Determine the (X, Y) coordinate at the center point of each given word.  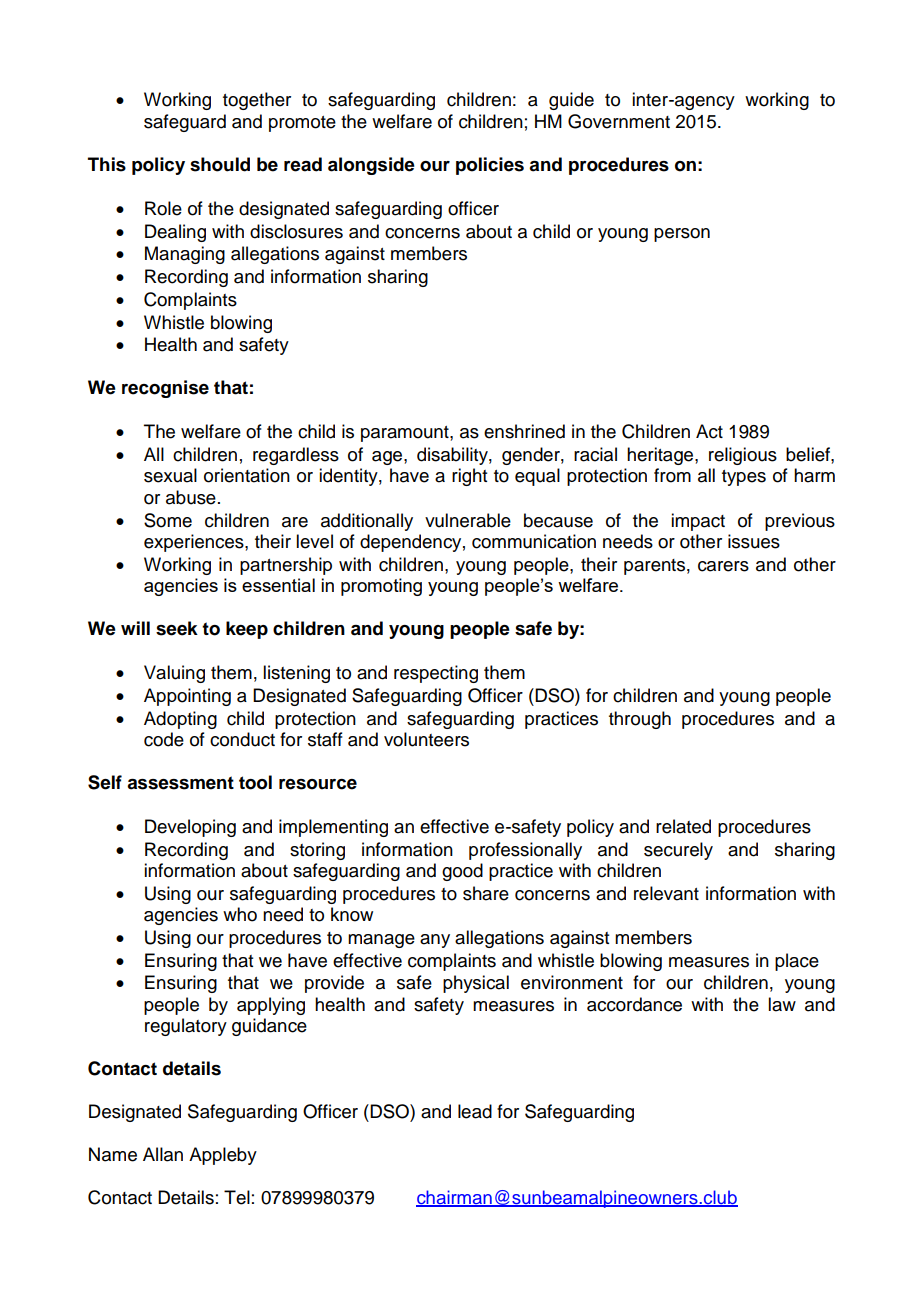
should (220, 164)
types (744, 478)
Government (619, 121)
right (469, 477)
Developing (190, 828)
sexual (170, 475)
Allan (163, 1154)
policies (490, 166)
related (683, 826)
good (462, 872)
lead (475, 1111)
